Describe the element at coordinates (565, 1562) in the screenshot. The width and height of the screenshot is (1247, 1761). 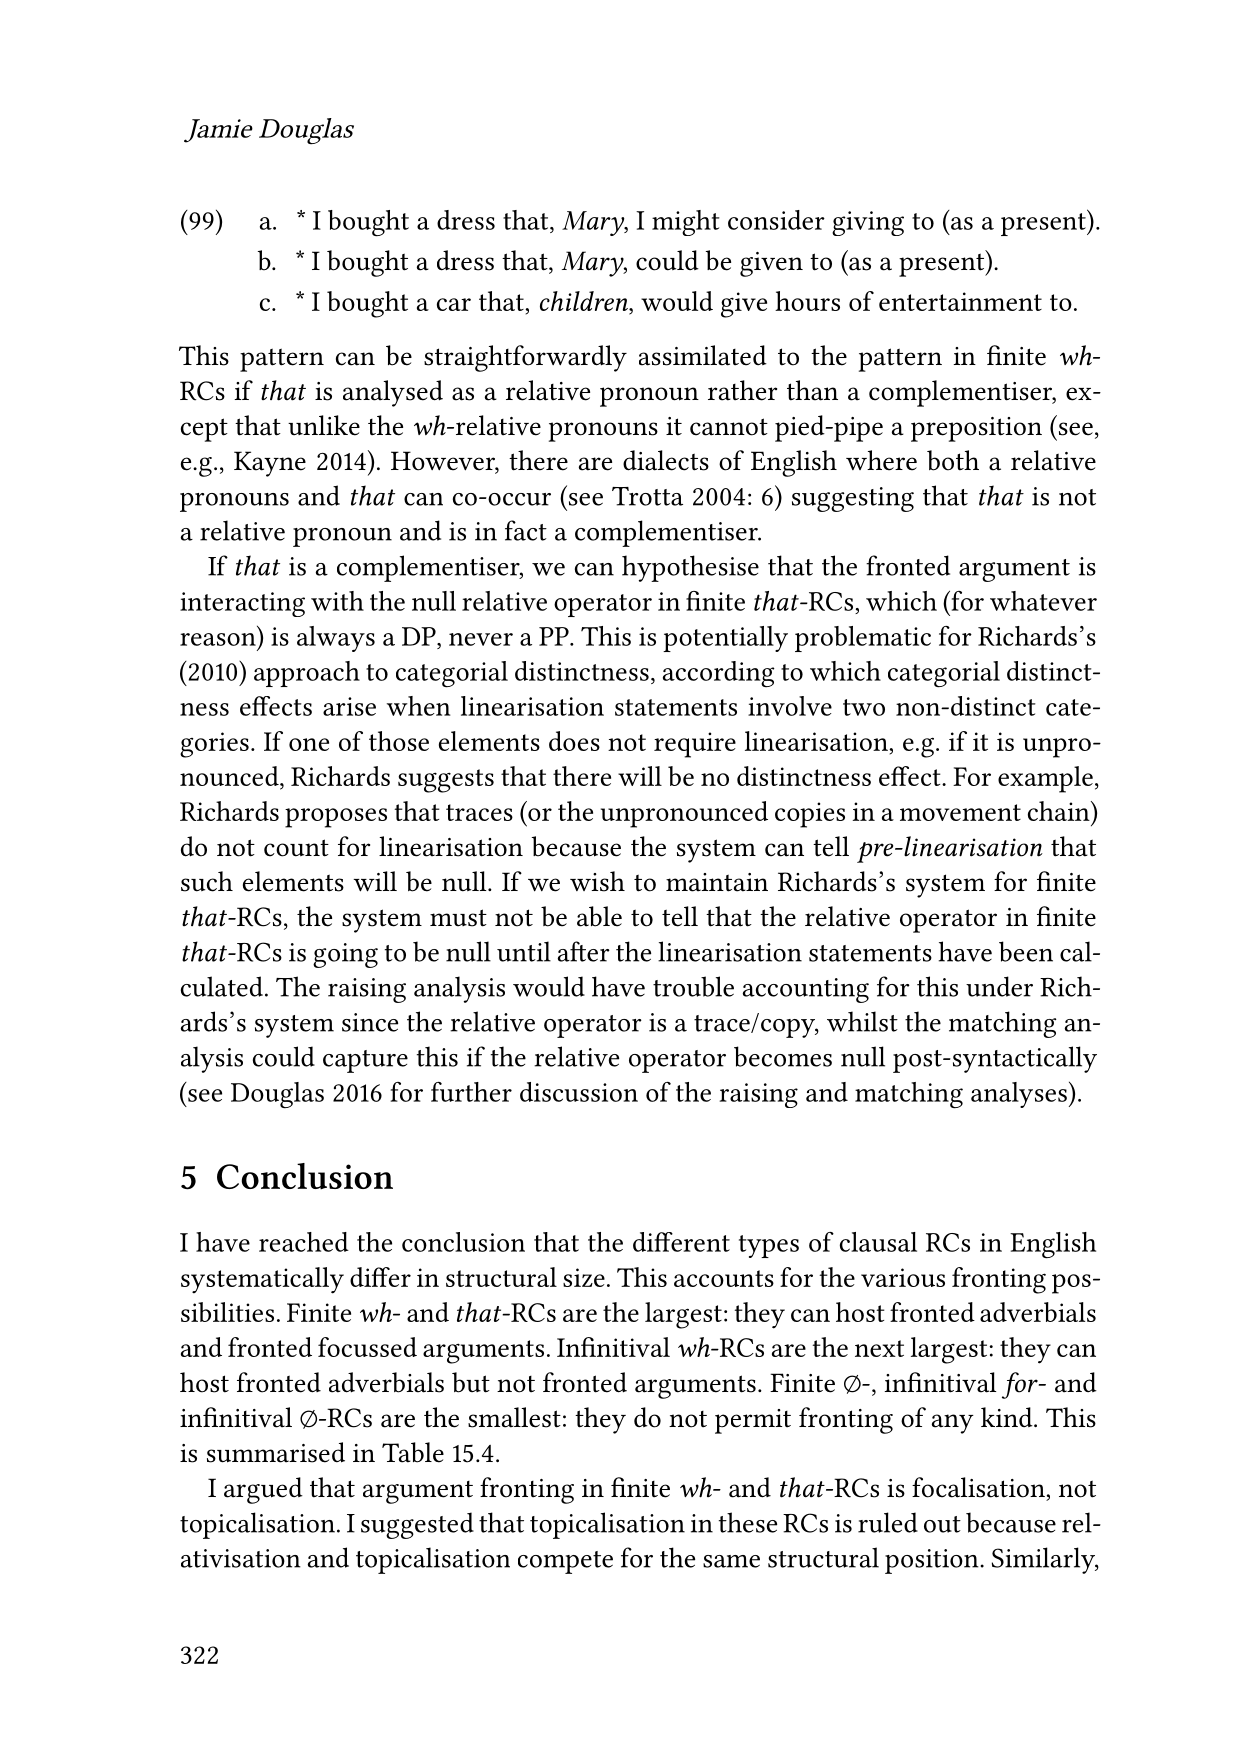
I see `compete` at that location.
